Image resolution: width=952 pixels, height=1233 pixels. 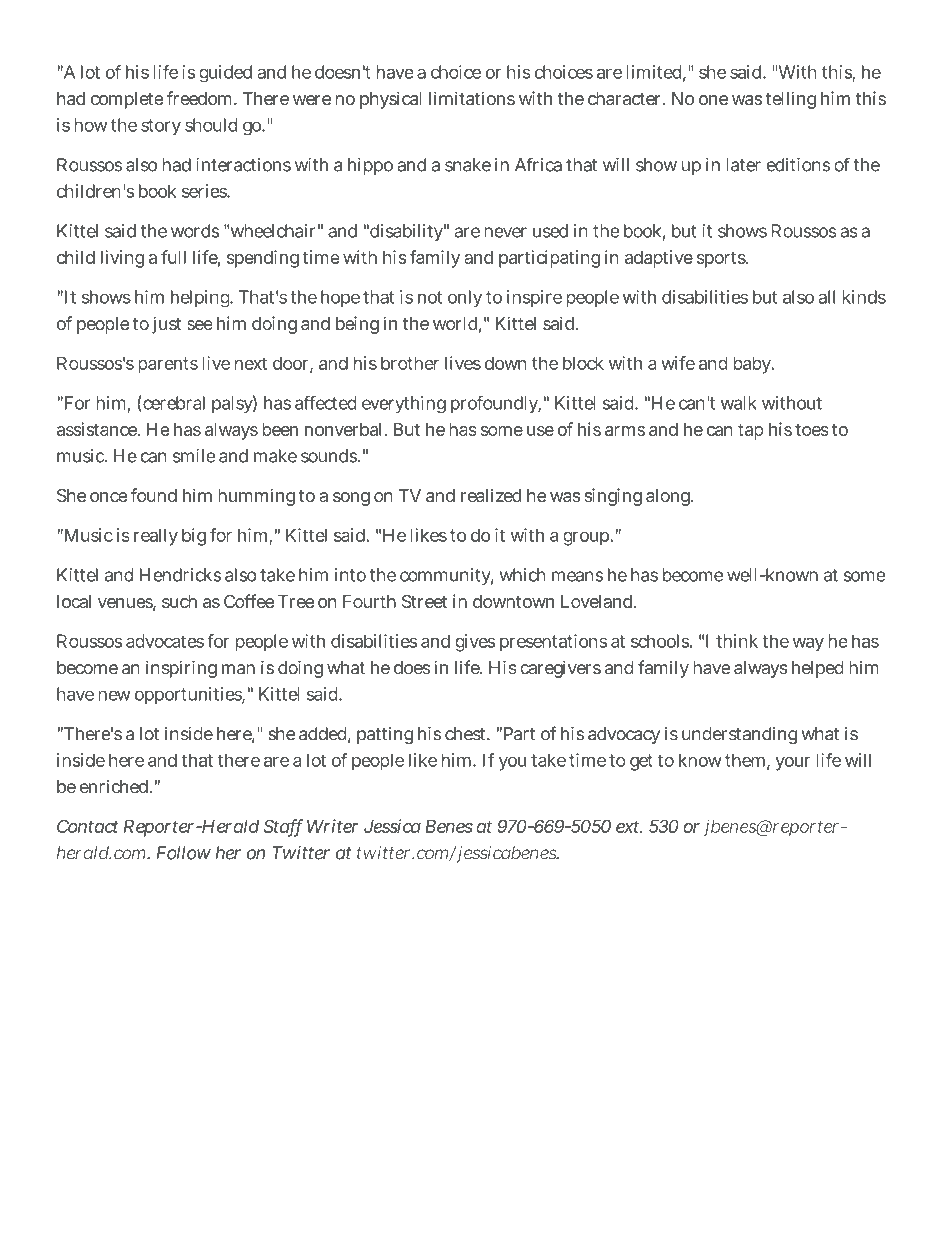 I want to click on your, so click(x=792, y=764).
